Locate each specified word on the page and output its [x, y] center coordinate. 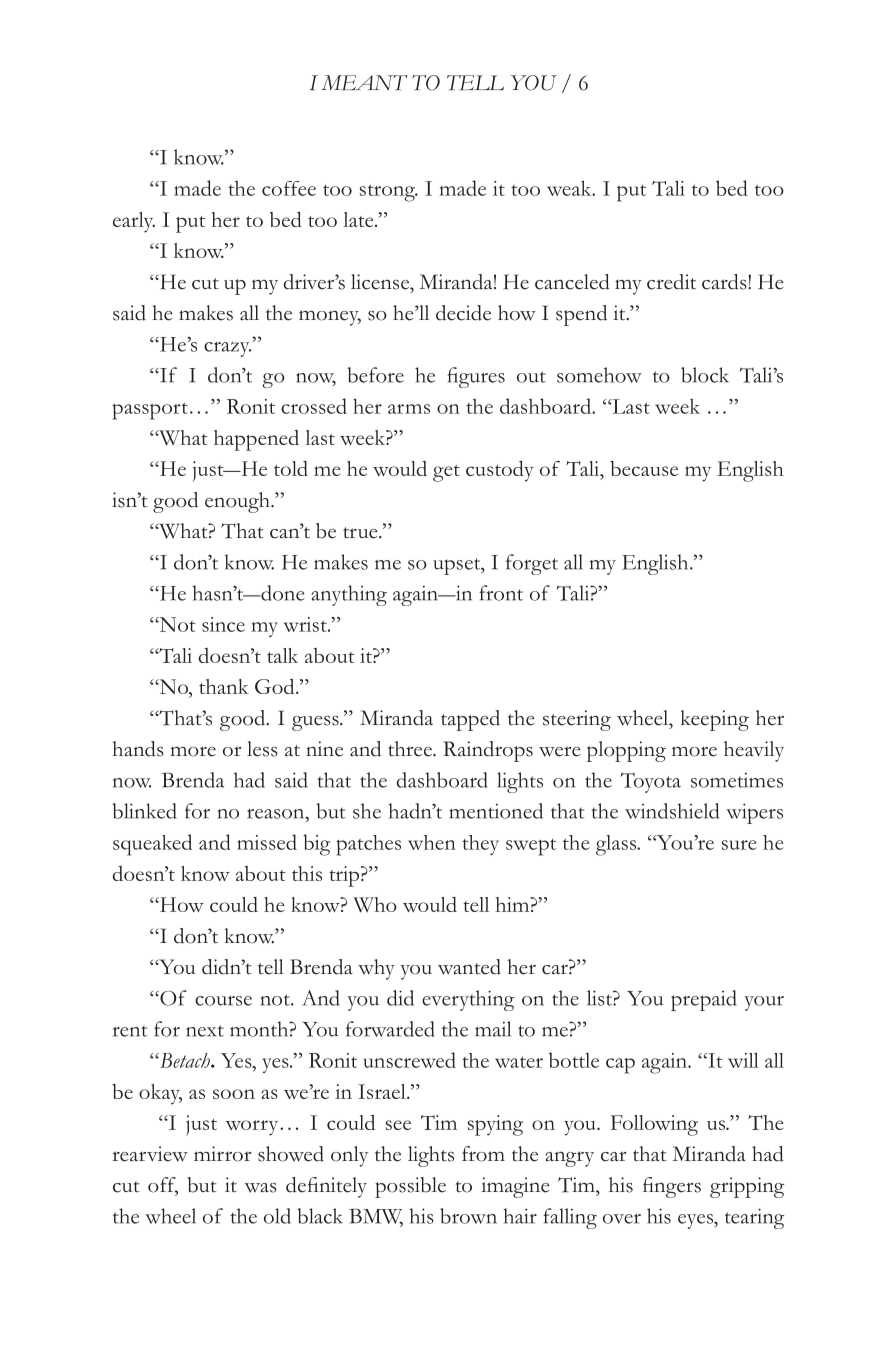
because [644, 468]
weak [570, 188]
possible [410, 1187]
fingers [672, 1187]
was [260, 1188]
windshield [672, 811]
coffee [289, 188]
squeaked [152, 845]
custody [500, 471]
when [432, 842]
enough [238, 502]
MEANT [364, 83]
